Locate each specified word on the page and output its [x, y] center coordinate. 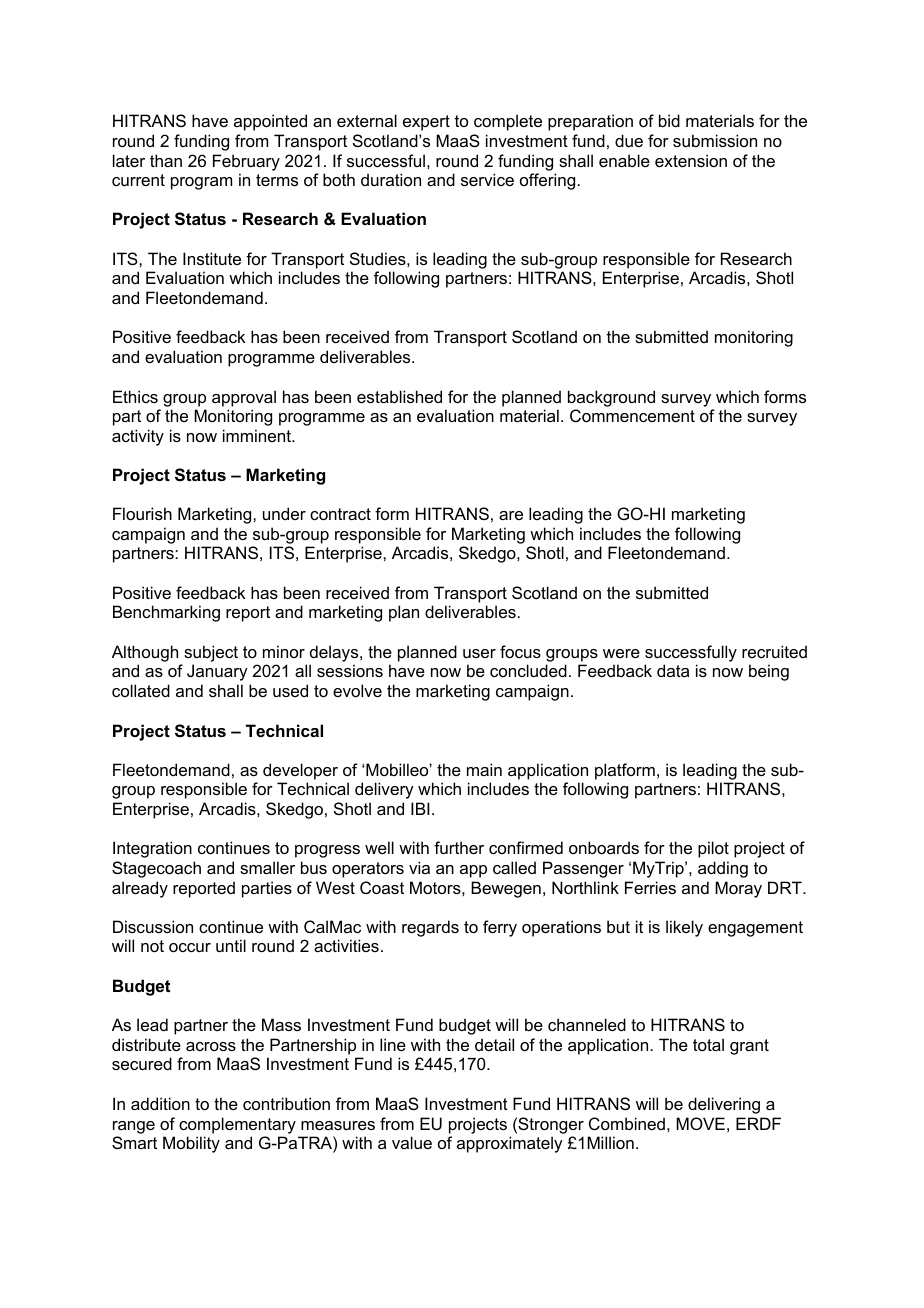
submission [715, 140]
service [487, 179]
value [412, 1142]
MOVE [700, 1123]
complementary [237, 1125]
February [246, 162]
